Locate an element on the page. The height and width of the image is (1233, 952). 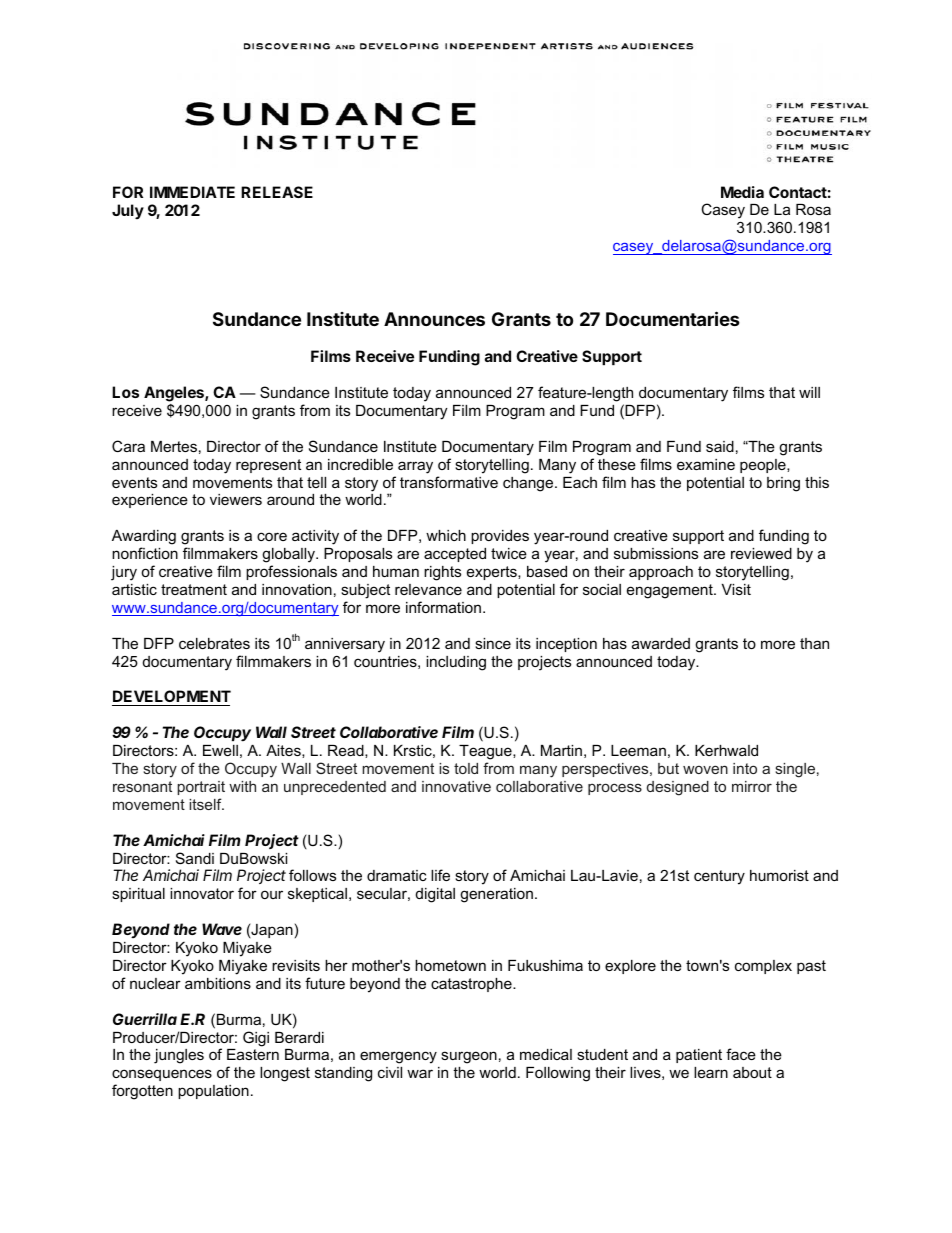
population is located at coordinates (213, 1092).
